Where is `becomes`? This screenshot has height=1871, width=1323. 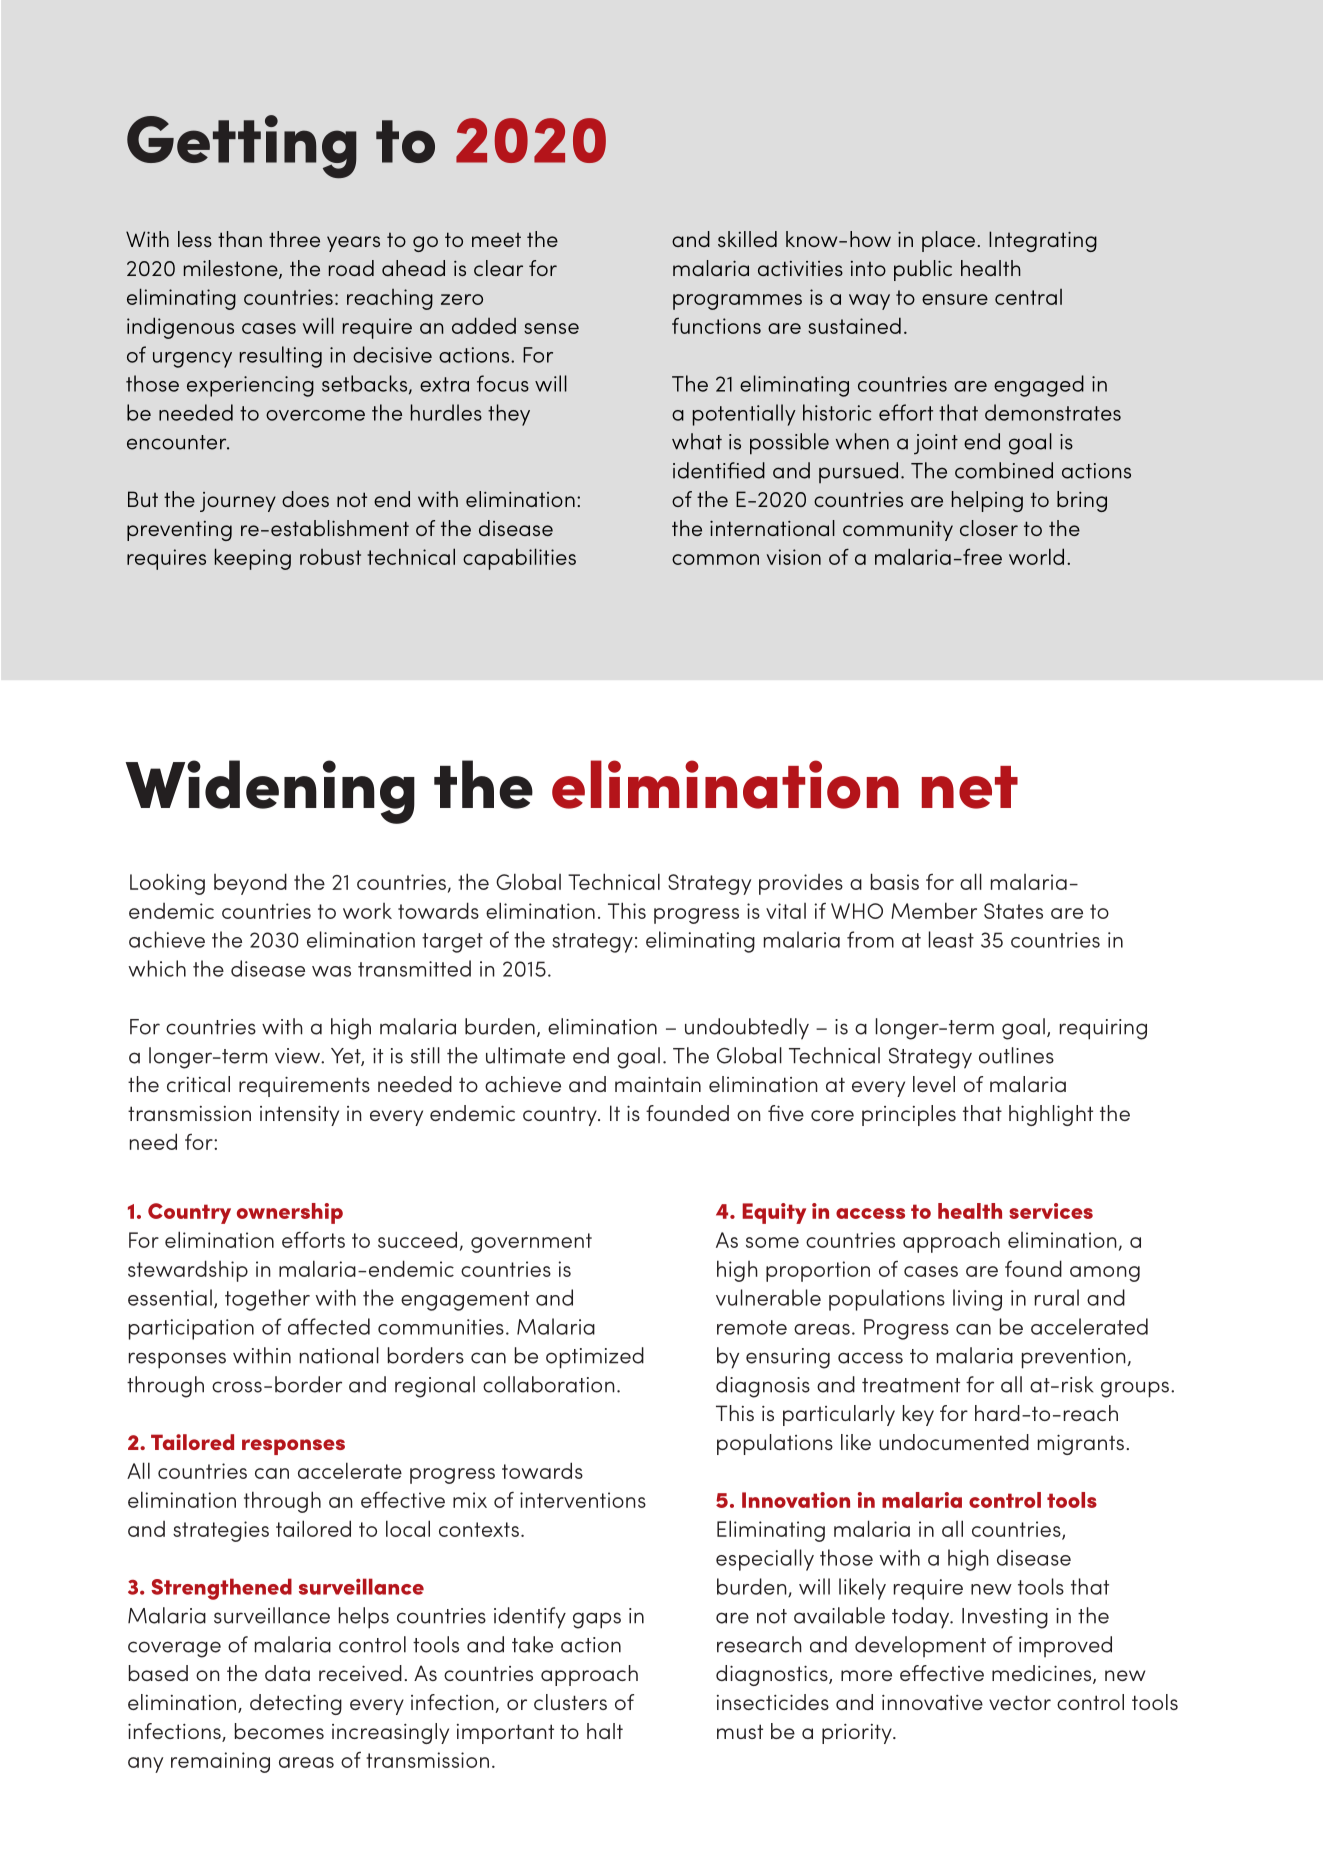
becomes is located at coordinates (279, 1731).
